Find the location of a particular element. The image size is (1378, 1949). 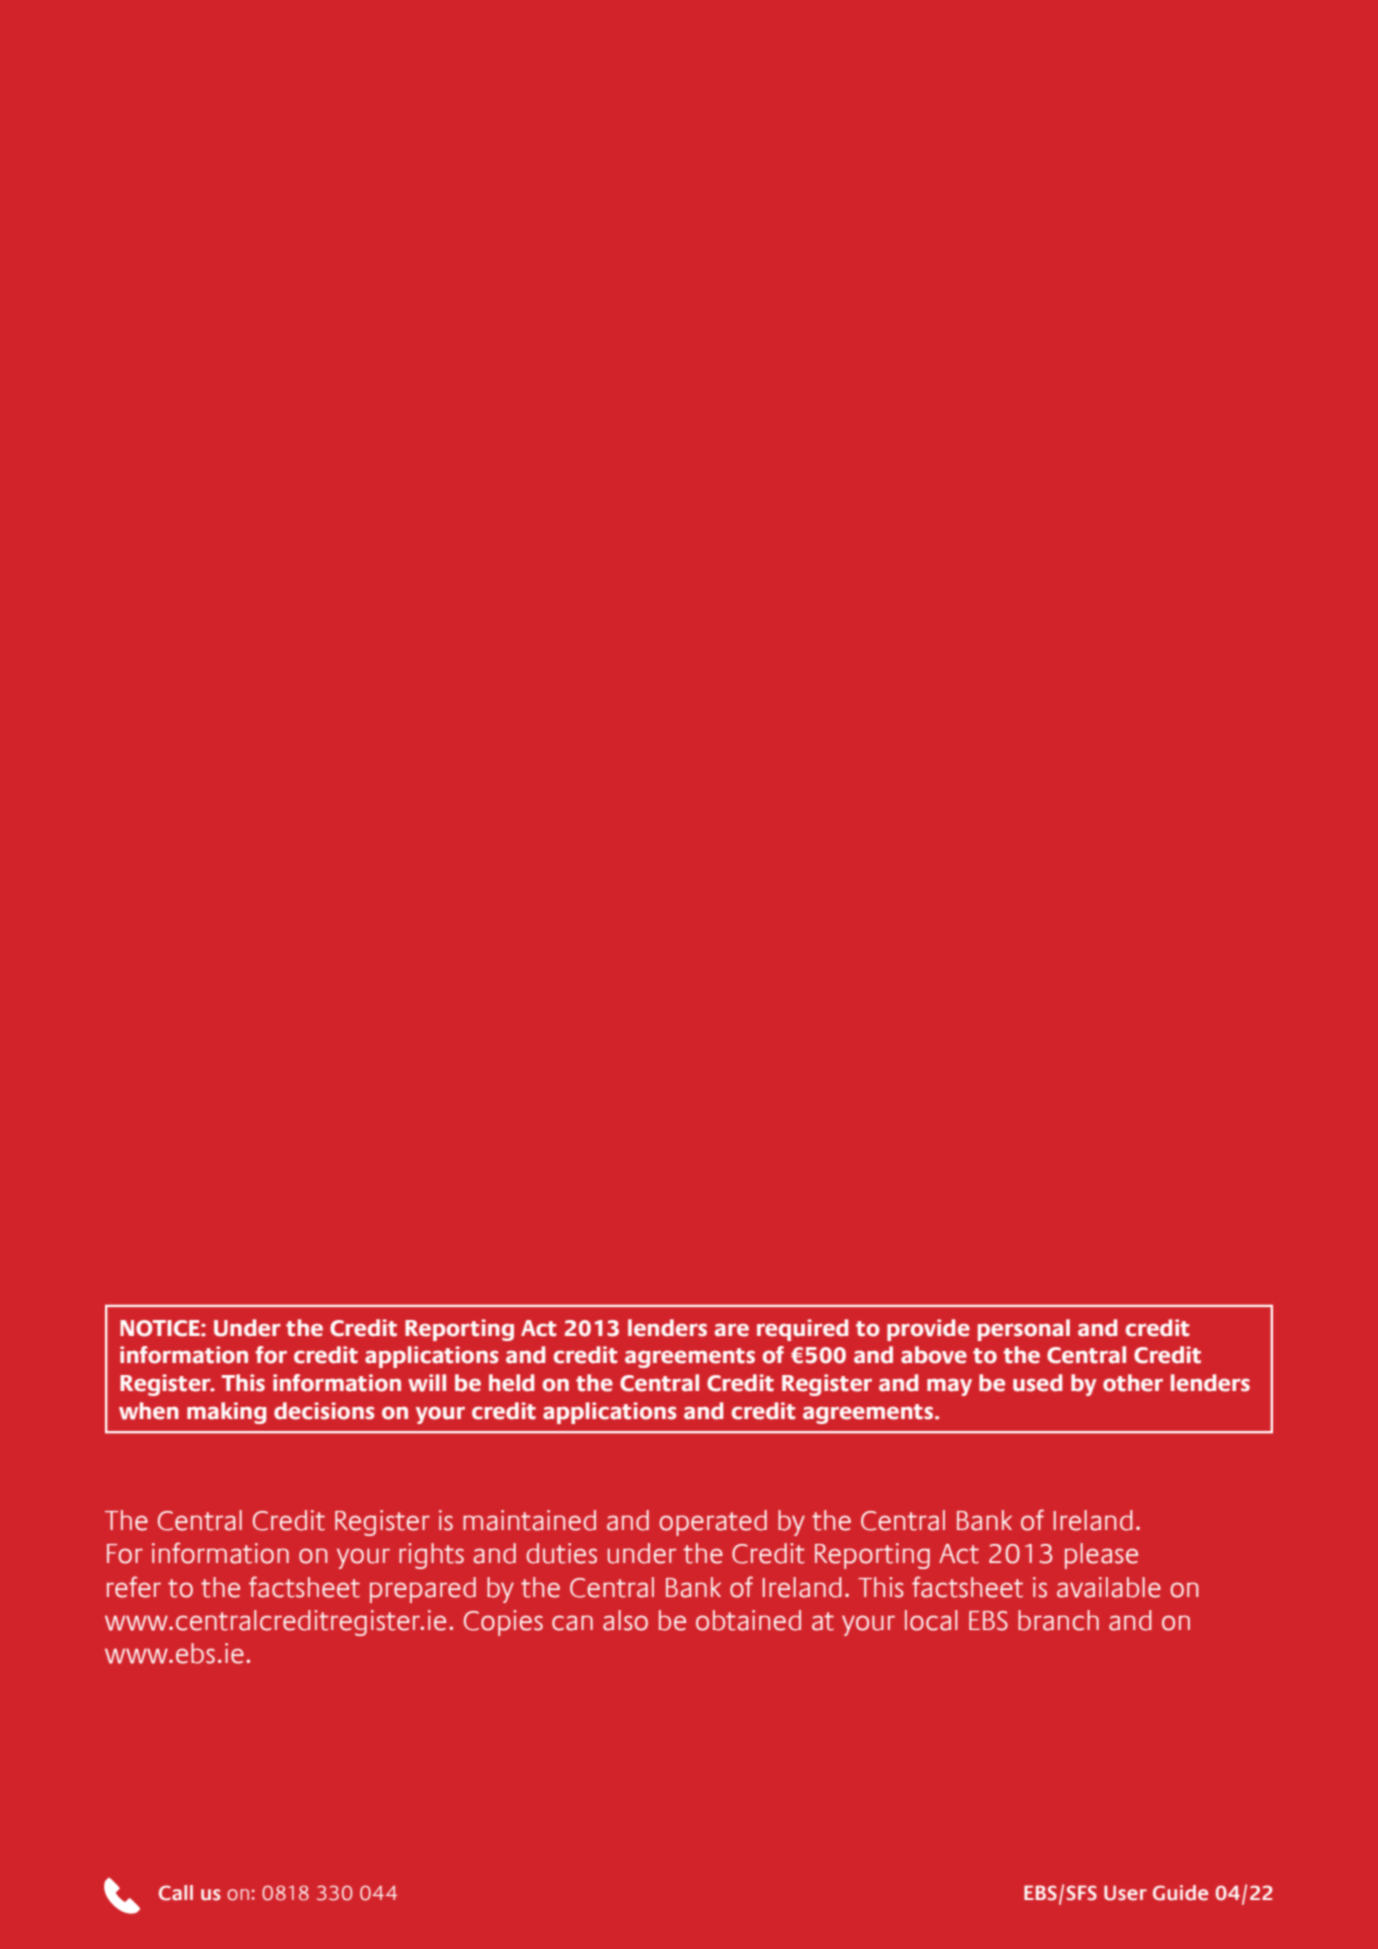

will is located at coordinates (427, 1383).
